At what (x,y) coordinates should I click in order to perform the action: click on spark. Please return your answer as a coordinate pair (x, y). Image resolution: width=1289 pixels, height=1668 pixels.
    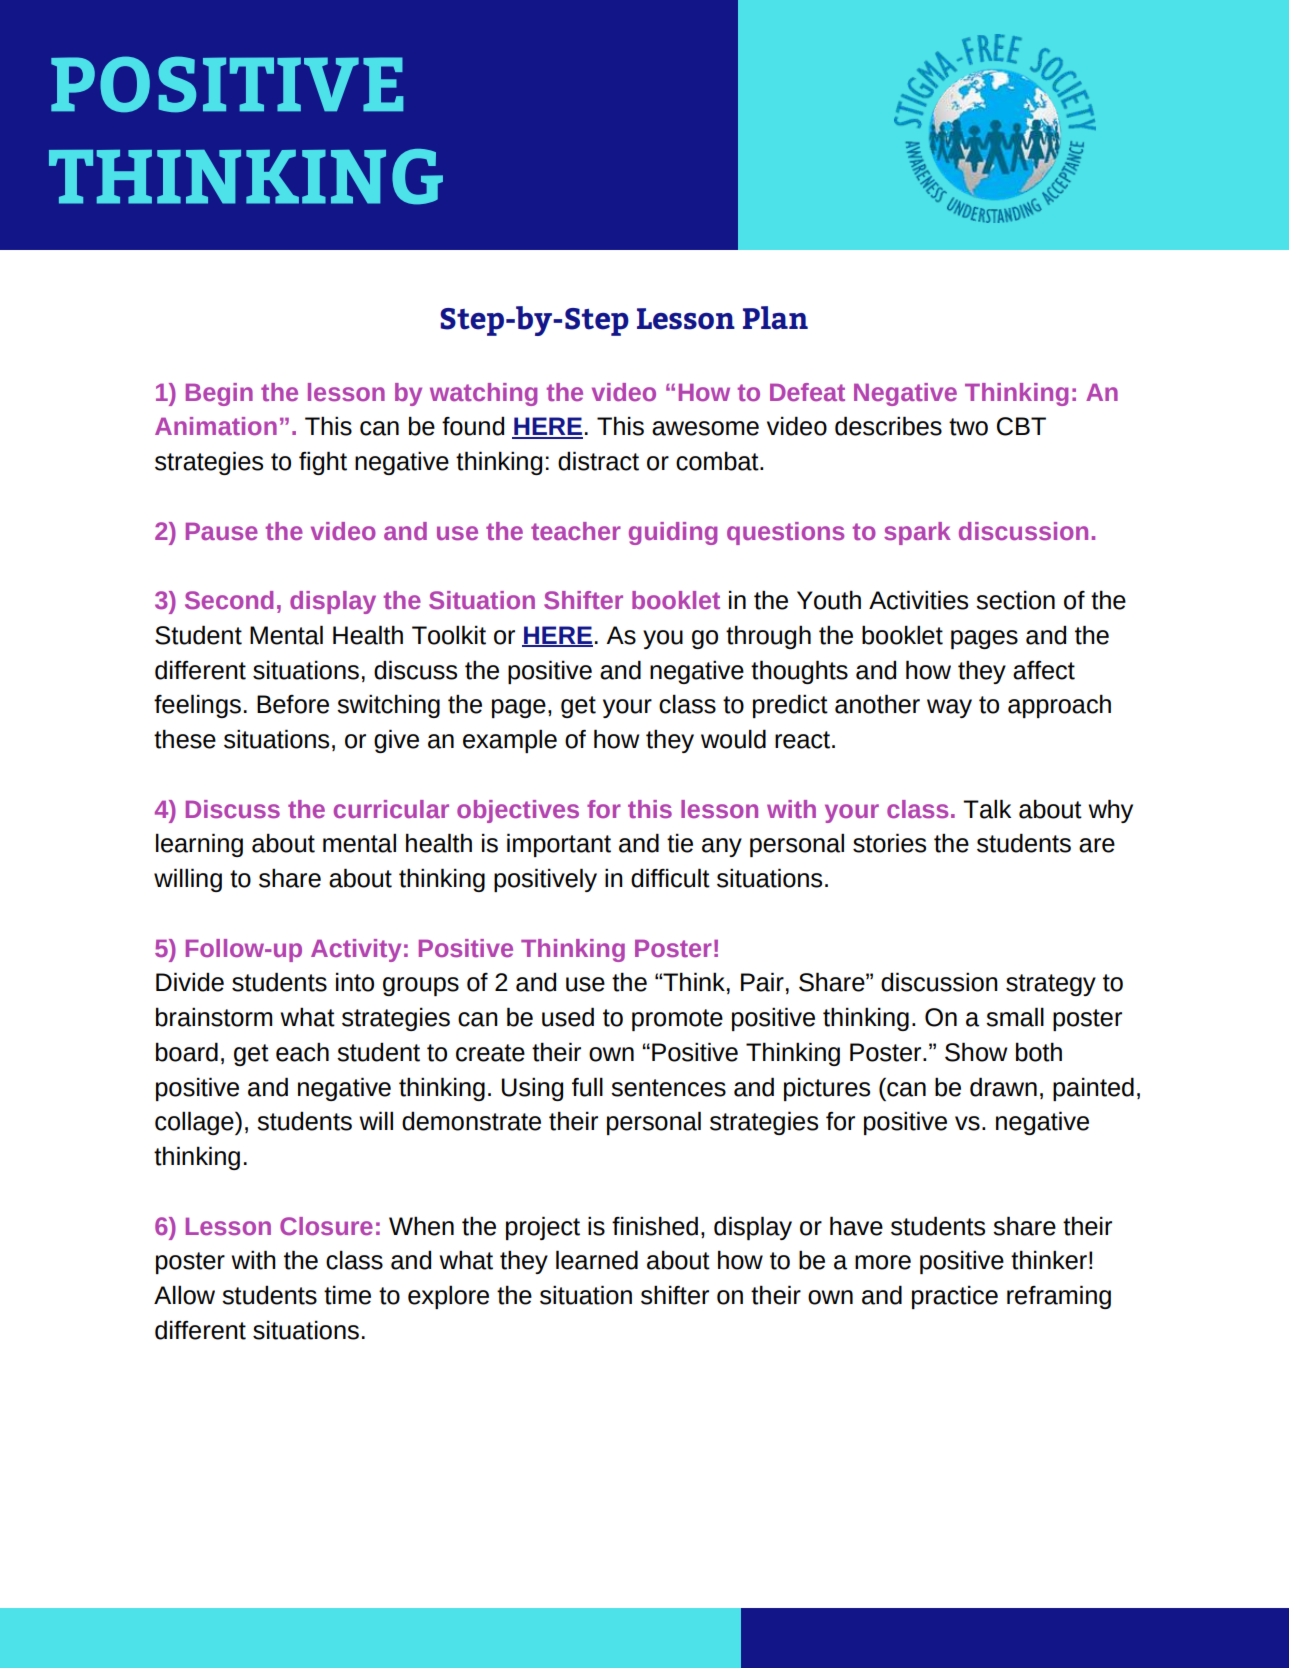
    Looking at the image, I should click on (917, 533).
